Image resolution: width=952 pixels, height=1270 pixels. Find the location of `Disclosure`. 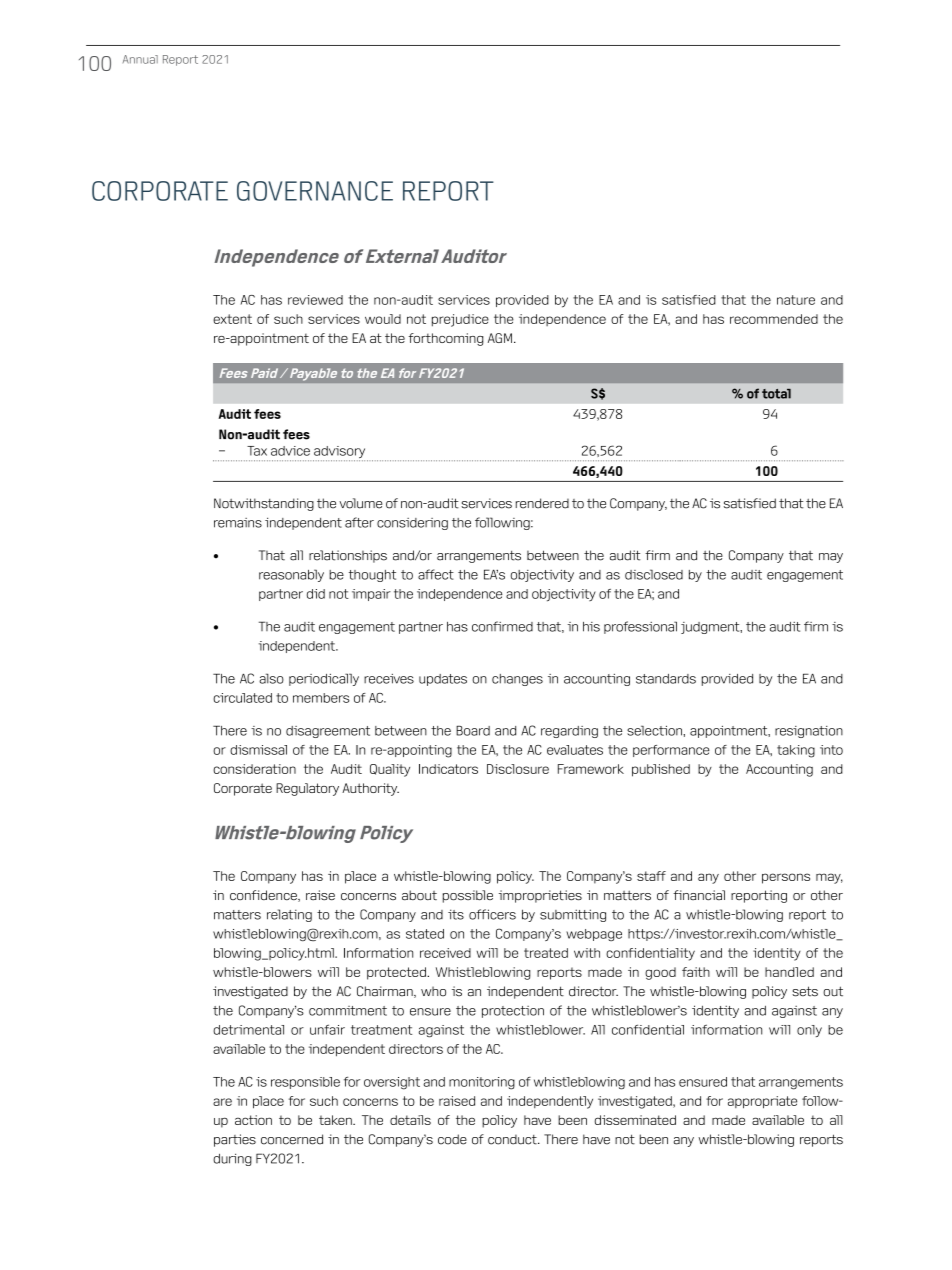

Disclosure is located at coordinates (518, 769).
